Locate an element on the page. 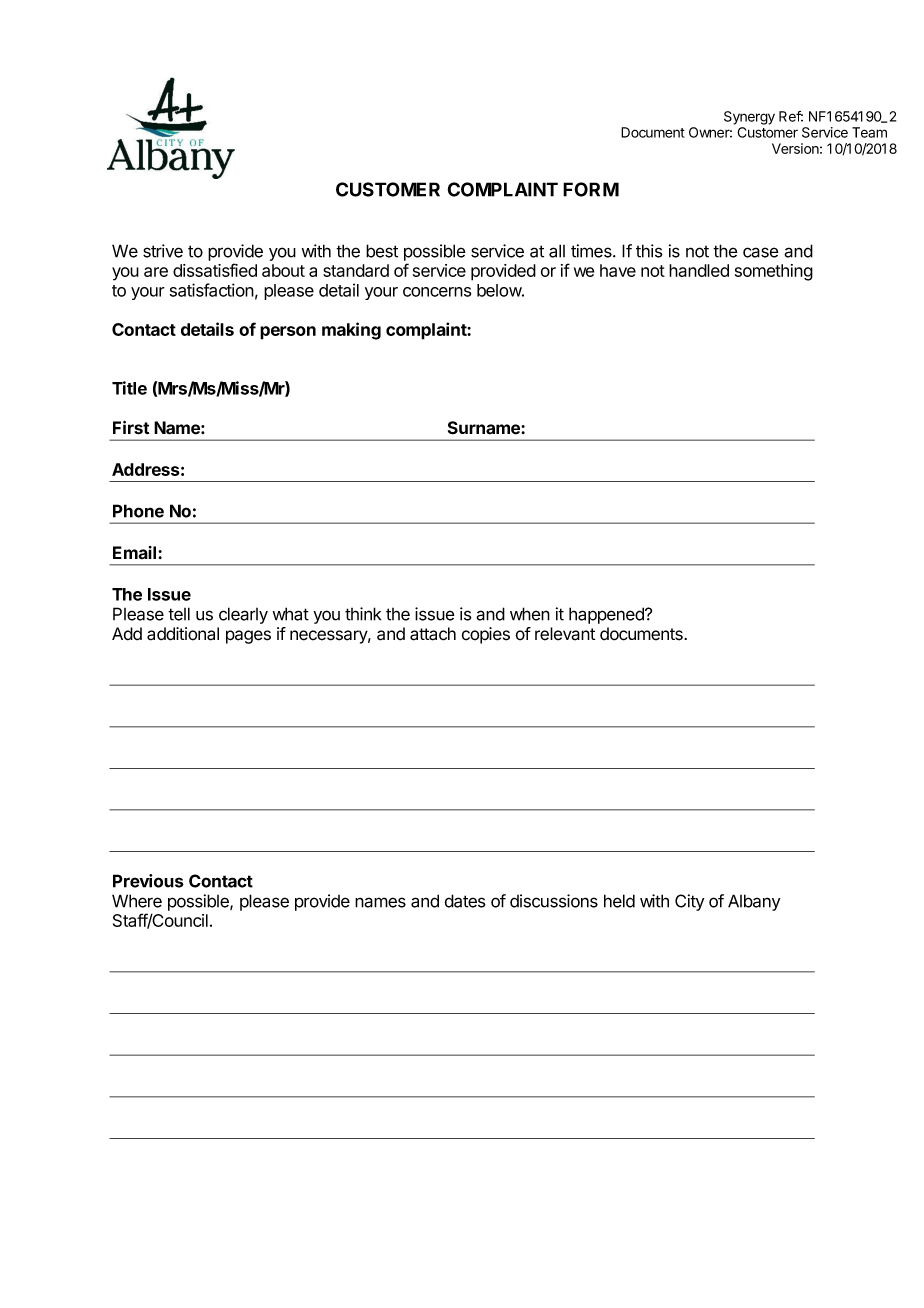 This page has height=1308, width=924. happened is located at coordinates (607, 615).
